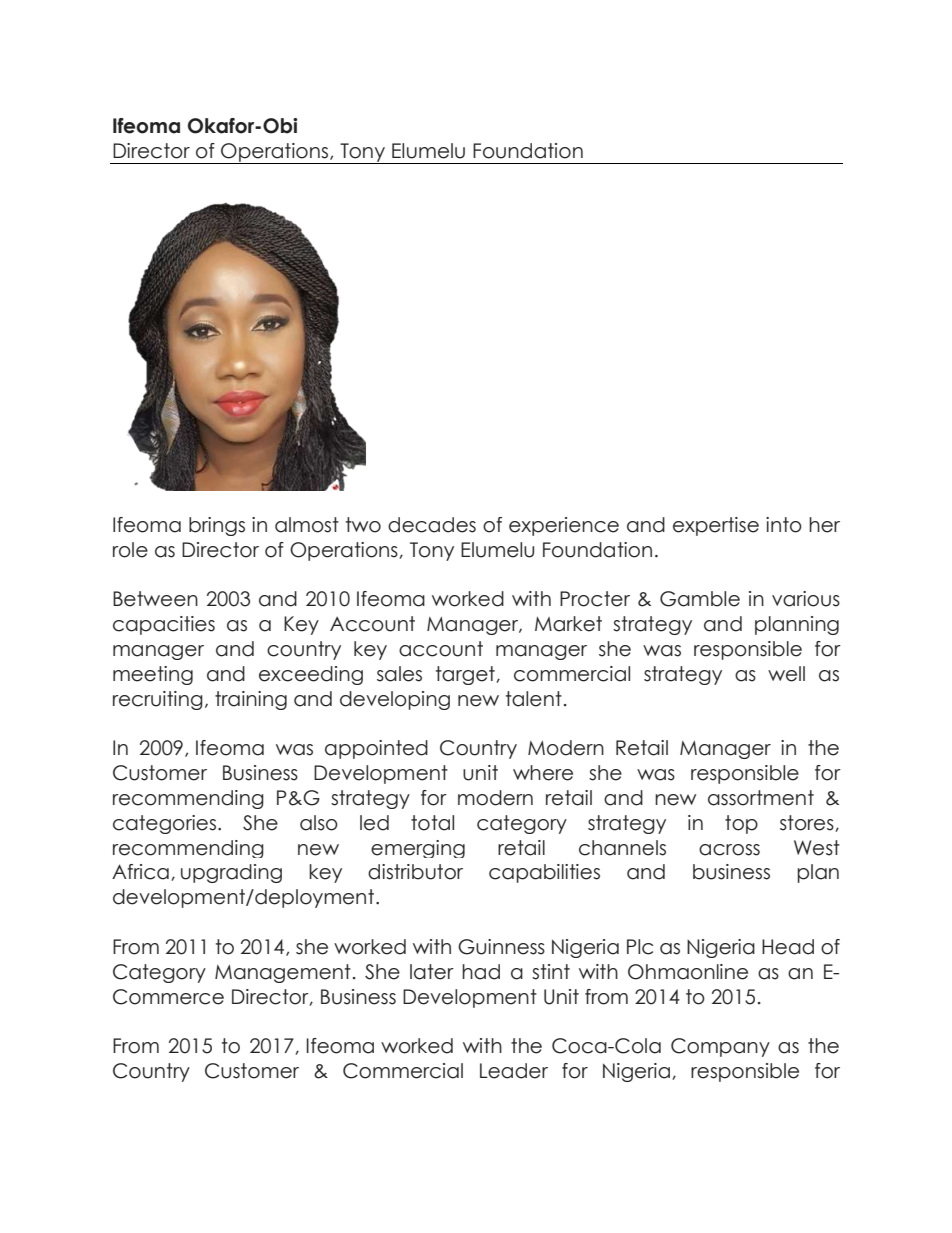 This screenshot has height=1233, width=952. Describe the element at coordinates (164, 824) in the screenshot. I see `categories` at that location.
